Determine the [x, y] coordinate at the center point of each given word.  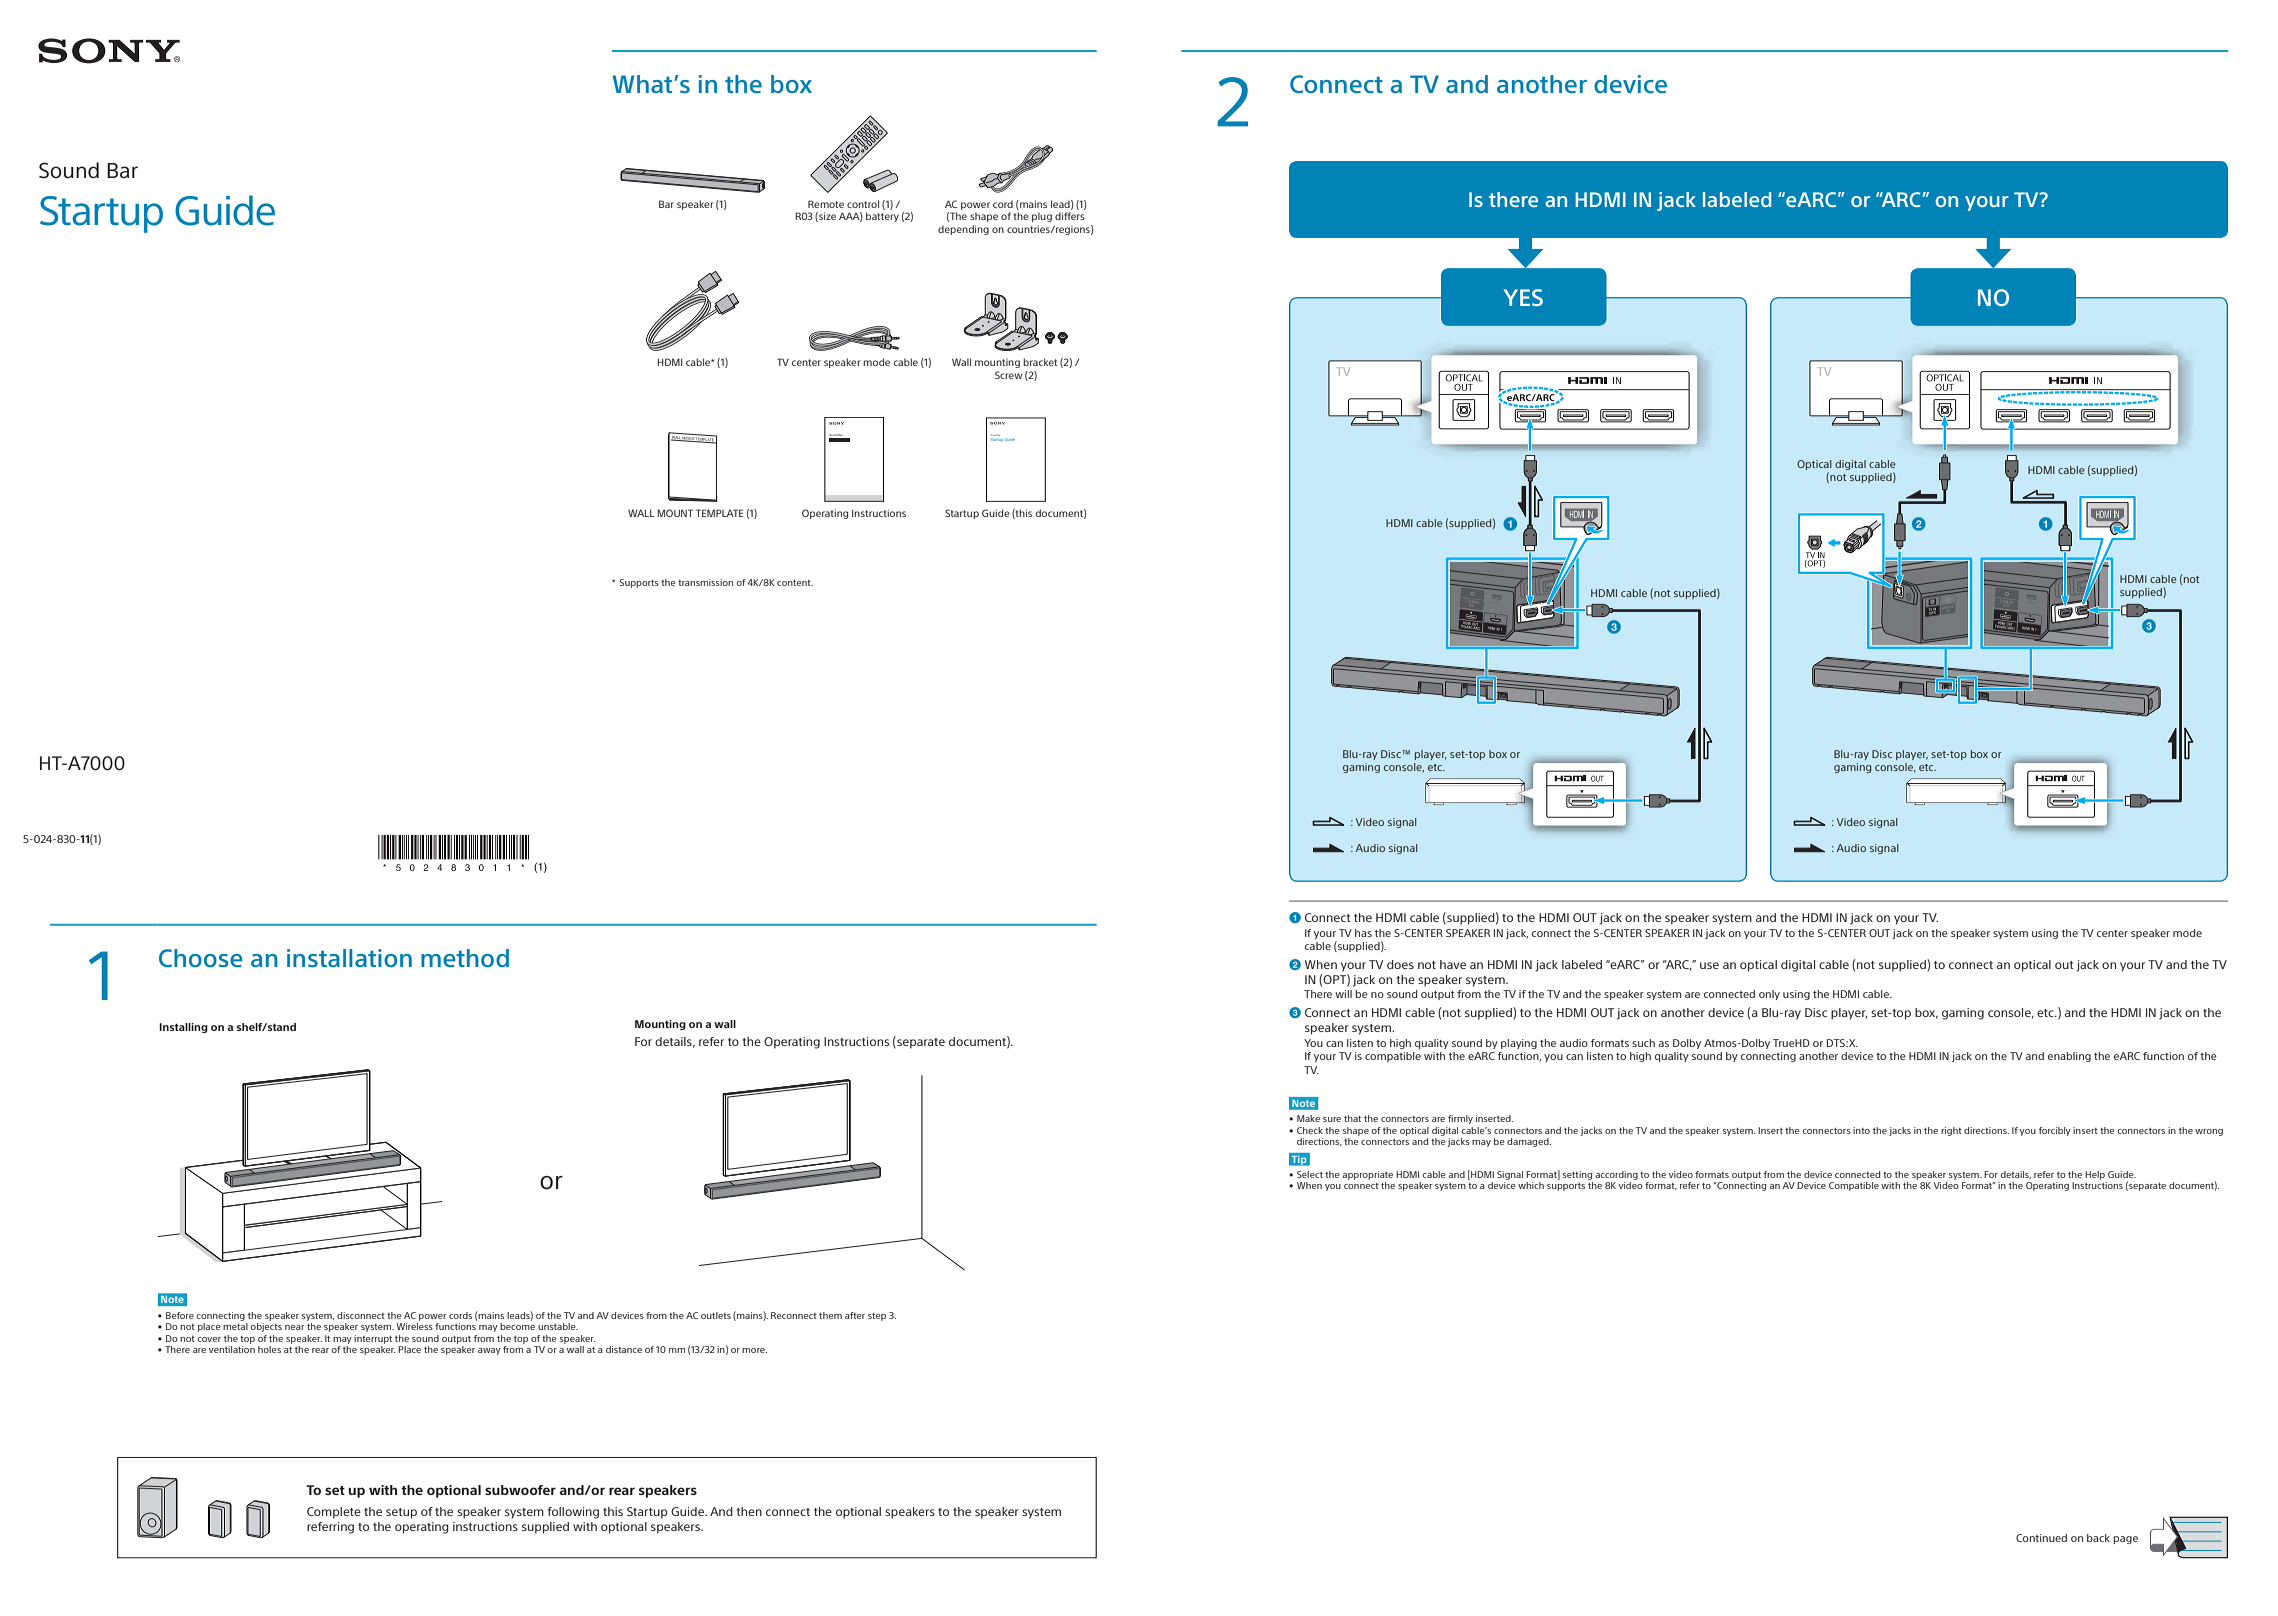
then [749, 1511]
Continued [2041, 1538]
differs [1070, 216]
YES [1523, 297]
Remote [826, 204]
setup [401, 1513]
